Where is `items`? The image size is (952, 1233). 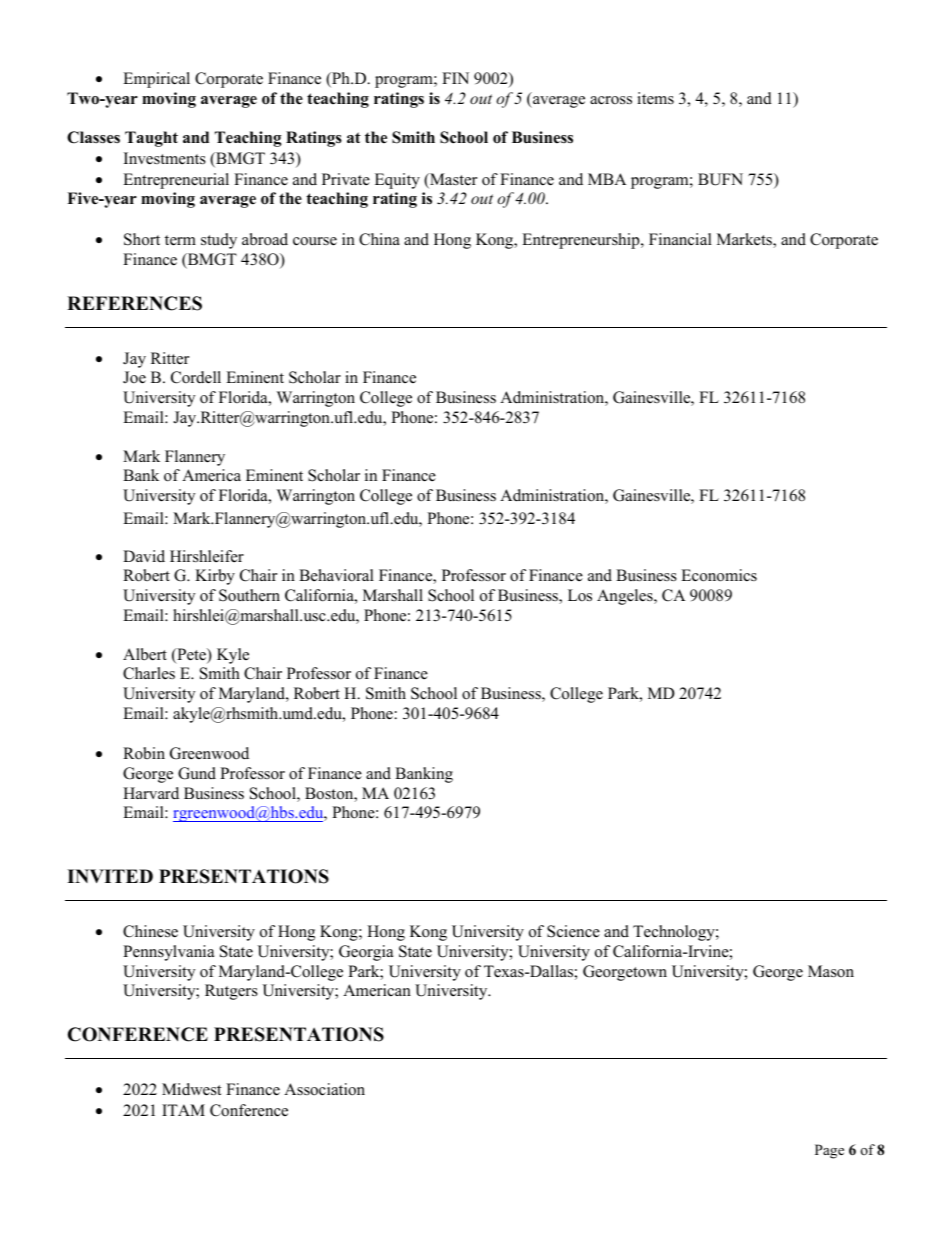 items is located at coordinates (655, 98).
